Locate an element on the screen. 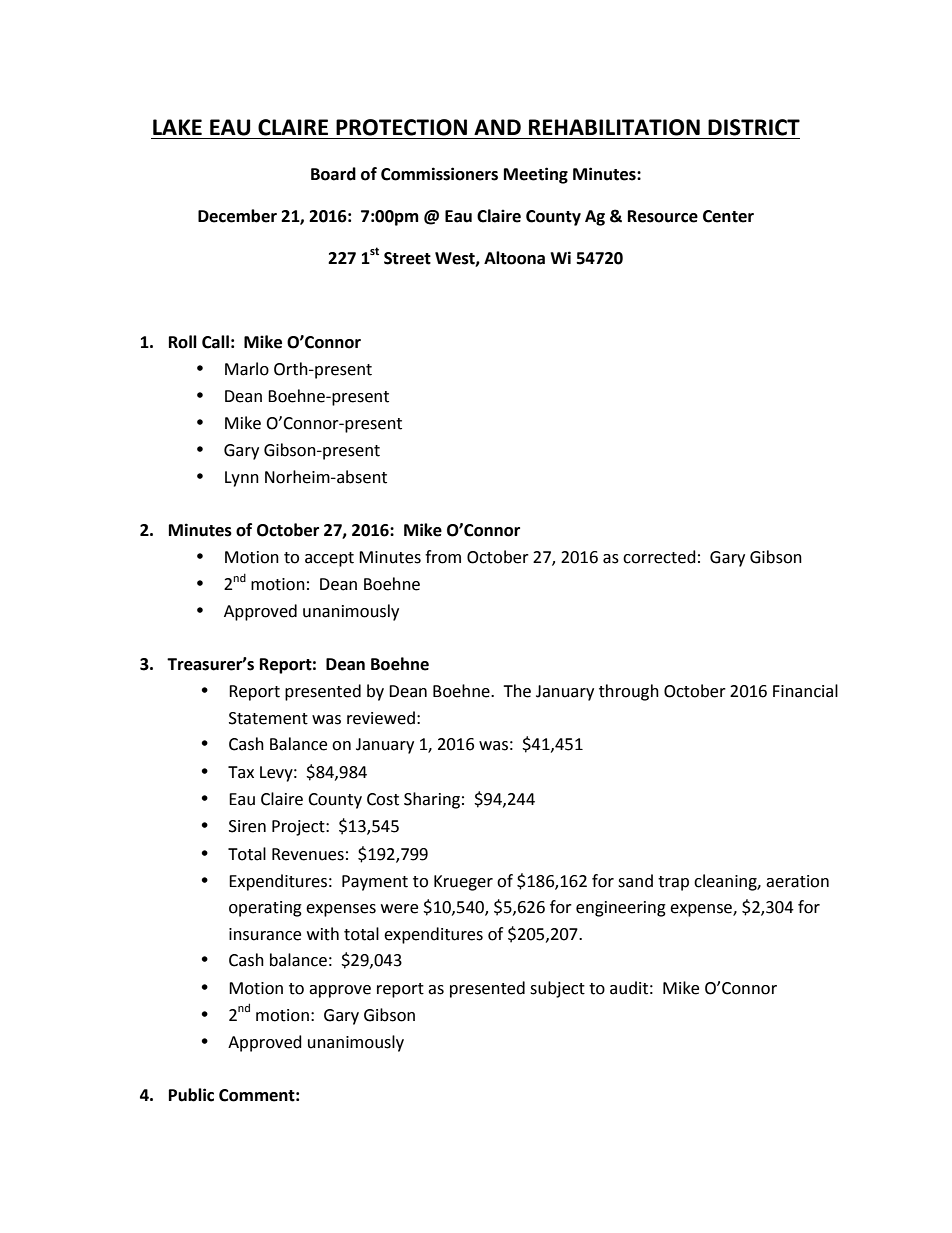 Image resolution: width=952 pixels, height=1233 pixels. accept is located at coordinates (329, 559).
